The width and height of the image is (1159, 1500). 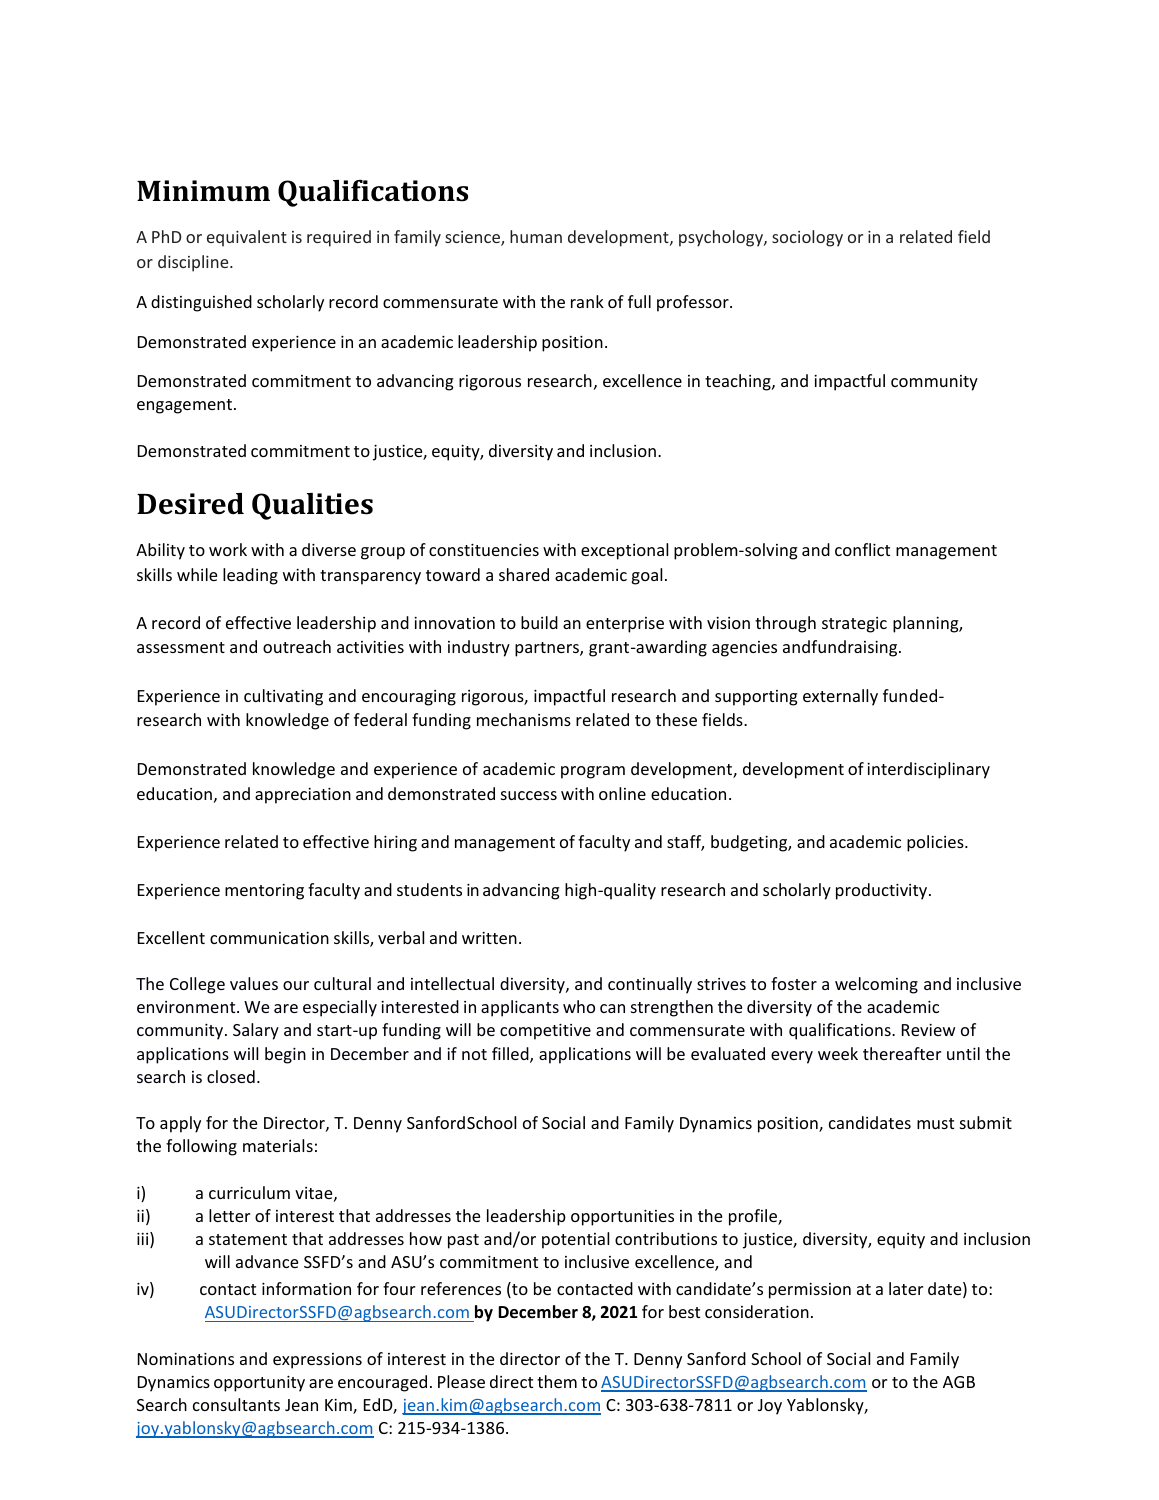 What do you see at coordinates (902, 1053) in the image?
I see `thereafter` at bounding box center [902, 1053].
